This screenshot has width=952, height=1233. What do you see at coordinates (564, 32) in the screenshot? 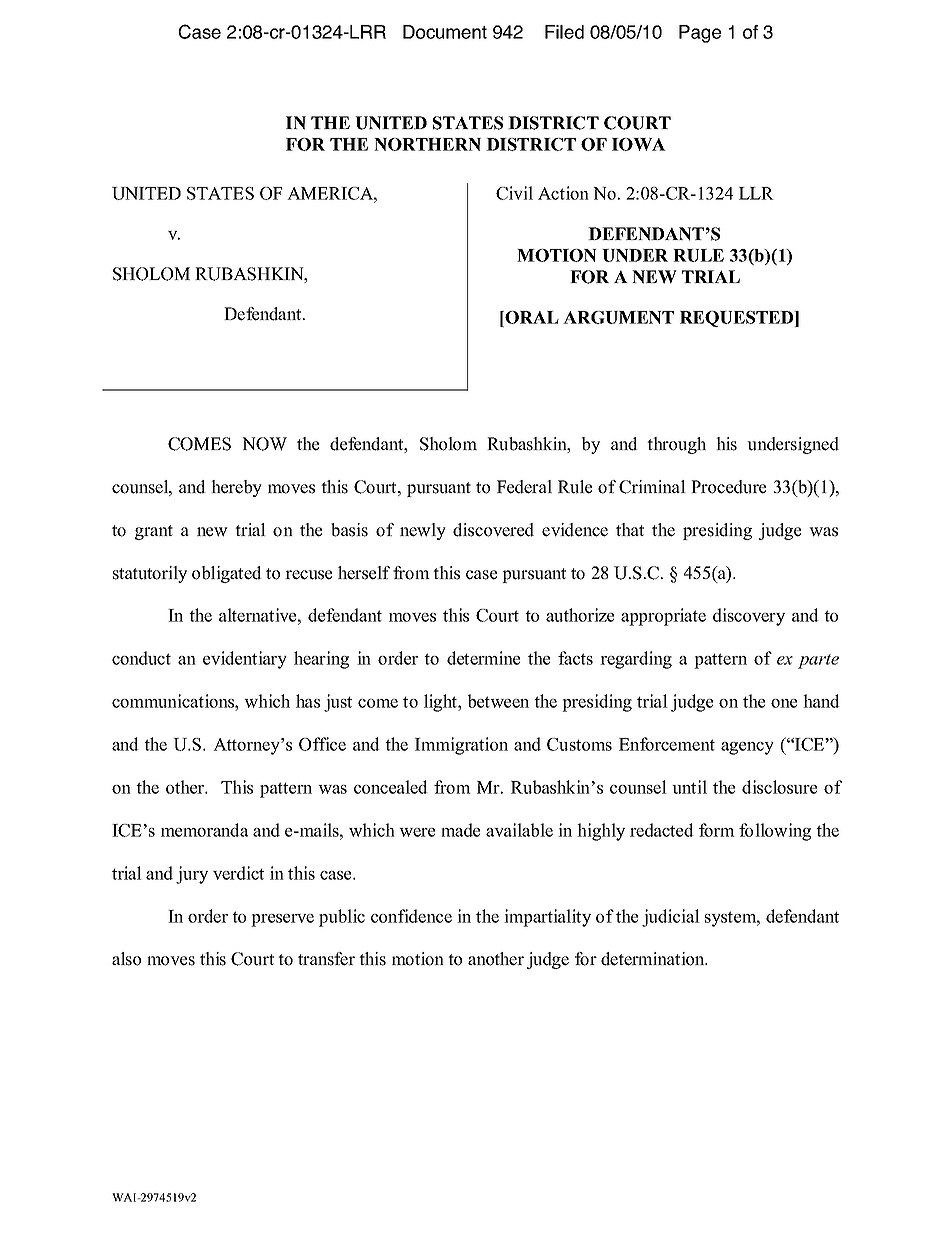
I see `Filed` at bounding box center [564, 32].
